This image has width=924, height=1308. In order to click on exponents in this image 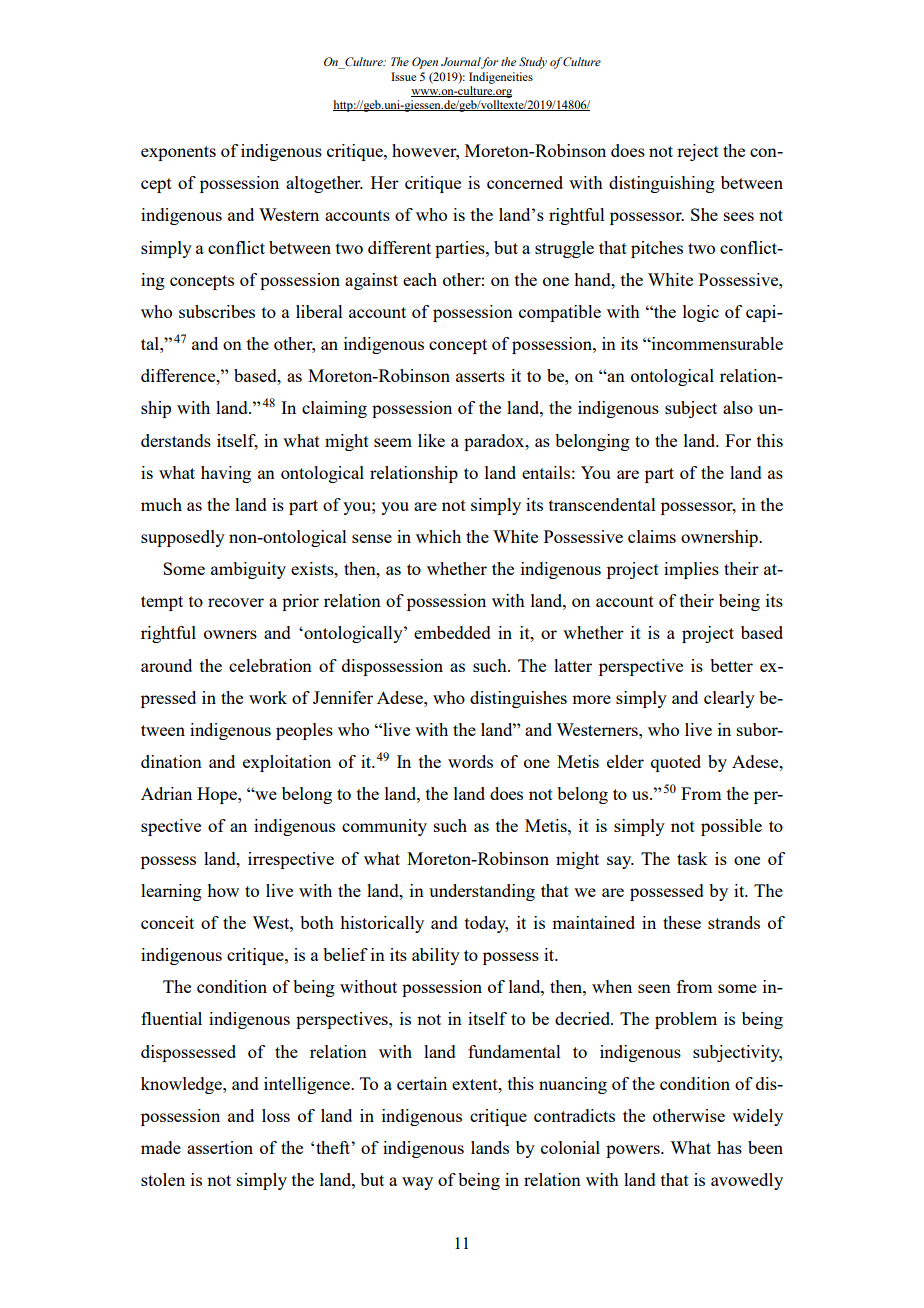, I will do `click(178, 153)`.
